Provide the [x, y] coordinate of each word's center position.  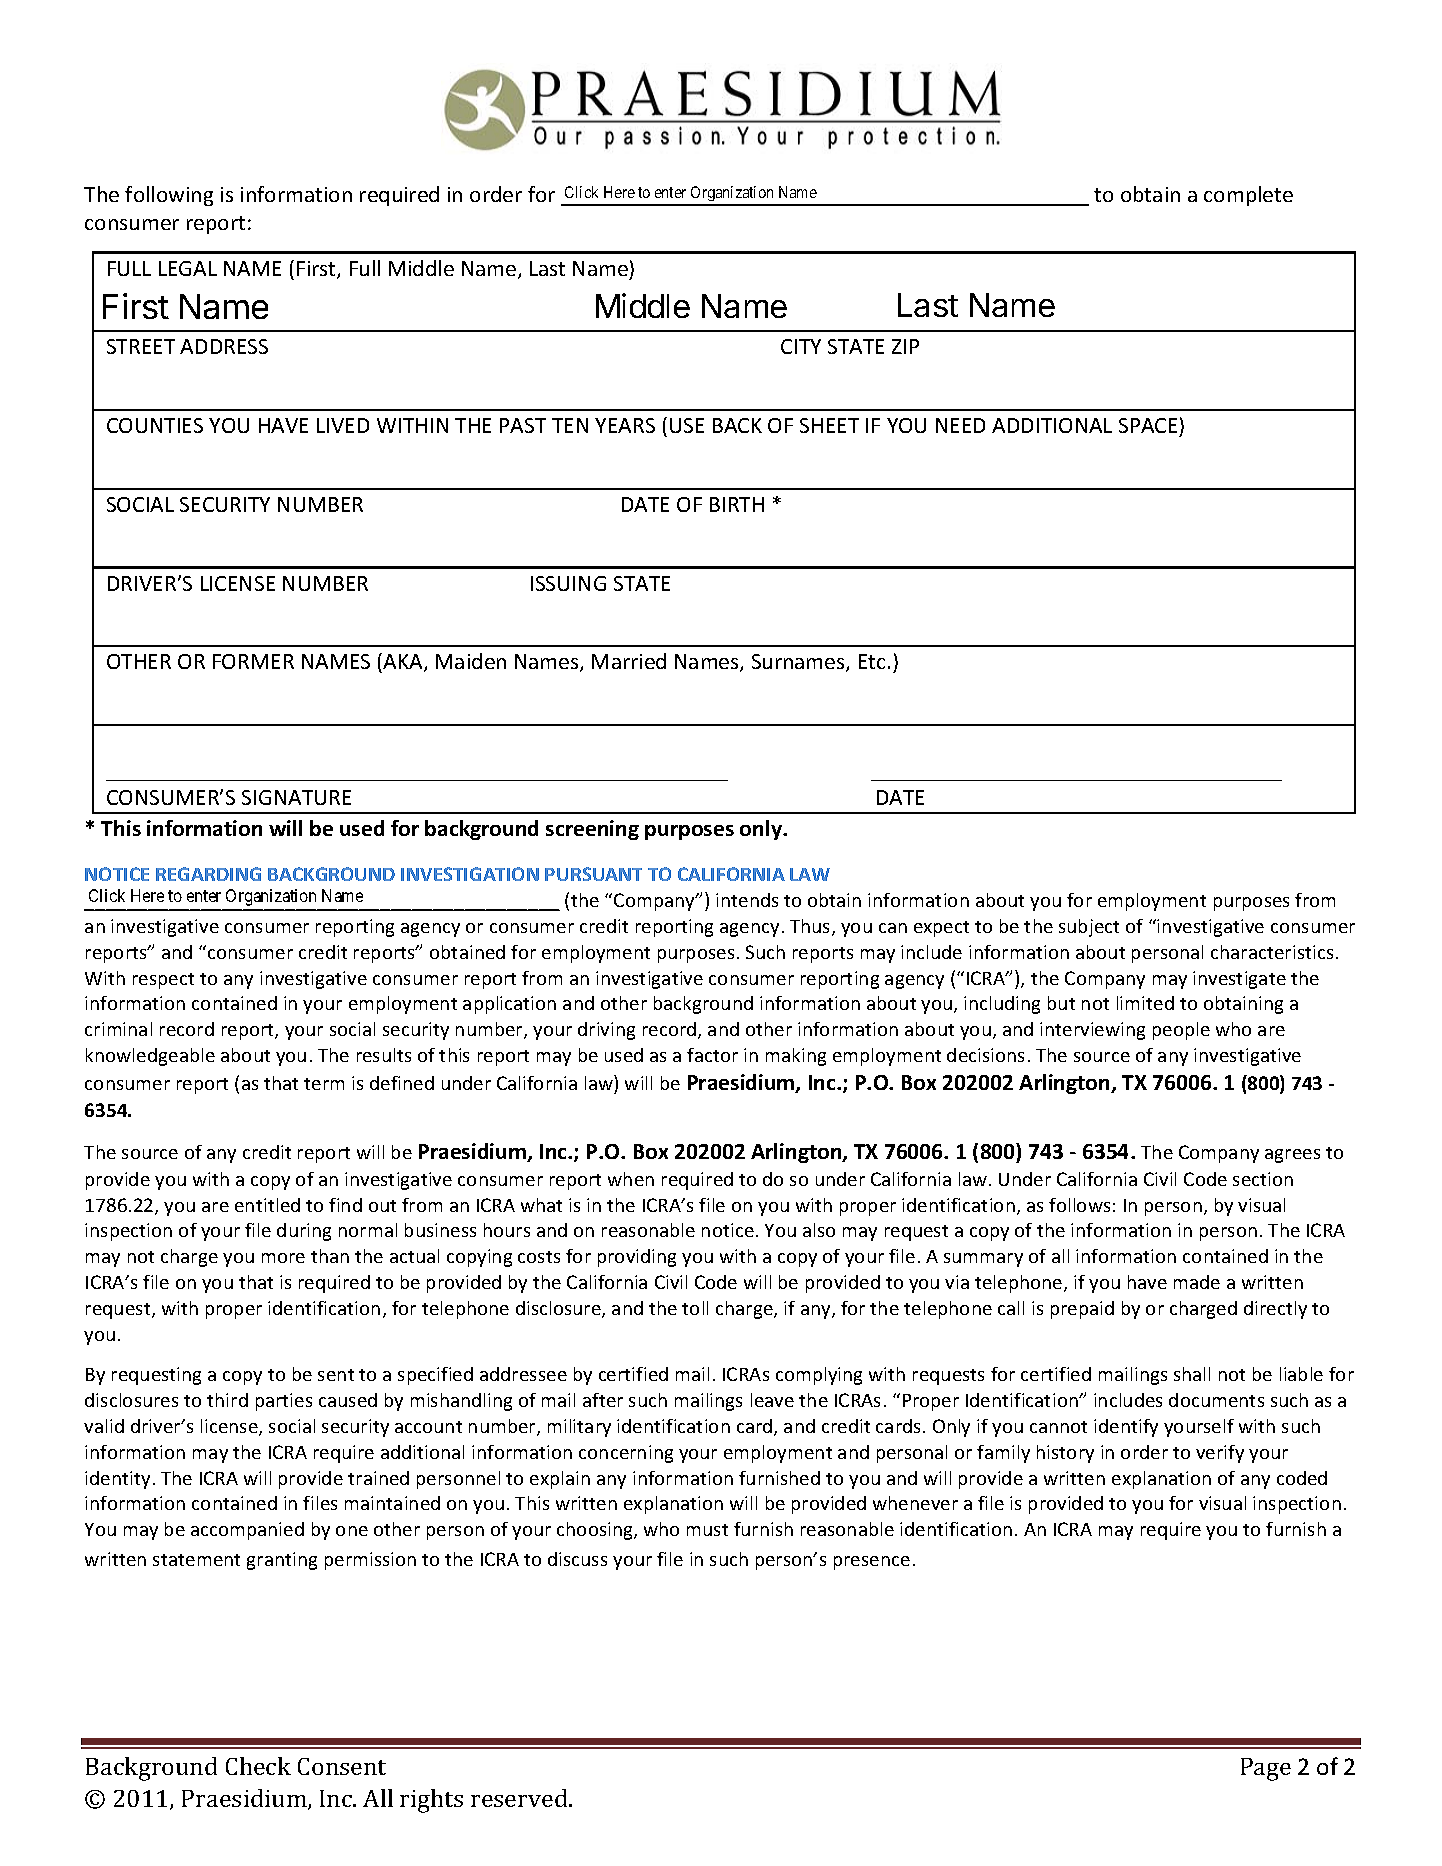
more [283, 1258]
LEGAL [188, 268]
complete [1248, 196]
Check [258, 1766]
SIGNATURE [296, 797]
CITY [801, 346]
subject [1089, 928]
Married [629, 661]
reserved [520, 1798]
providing [637, 1258]
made [1197, 1282]
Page [1266, 1769]
